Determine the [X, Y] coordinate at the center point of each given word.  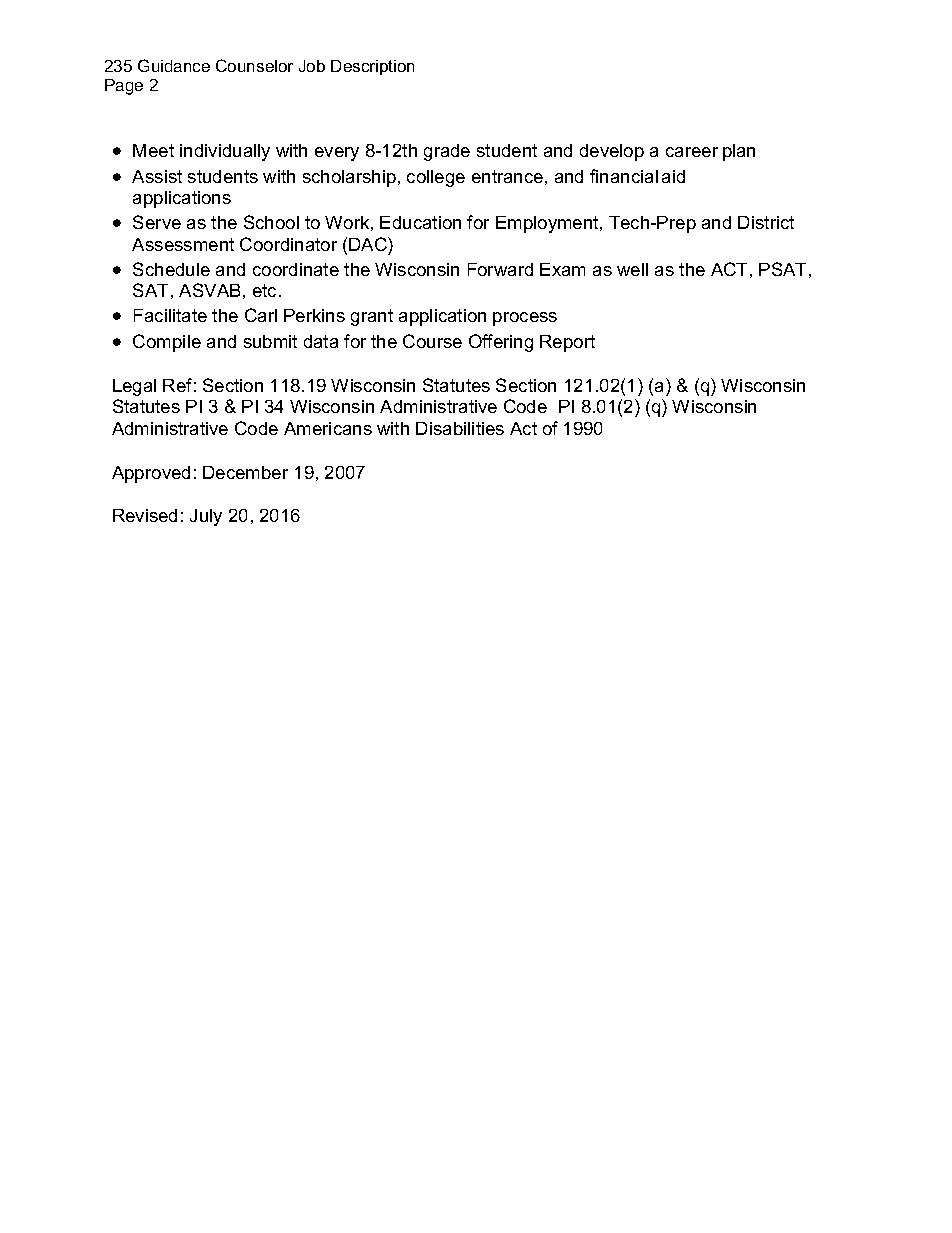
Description [372, 67]
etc [266, 290]
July [206, 517]
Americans [328, 428]
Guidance [174, 65]
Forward [500, 269]
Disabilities [460, 428]
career [692, 152]
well [632, 269]
